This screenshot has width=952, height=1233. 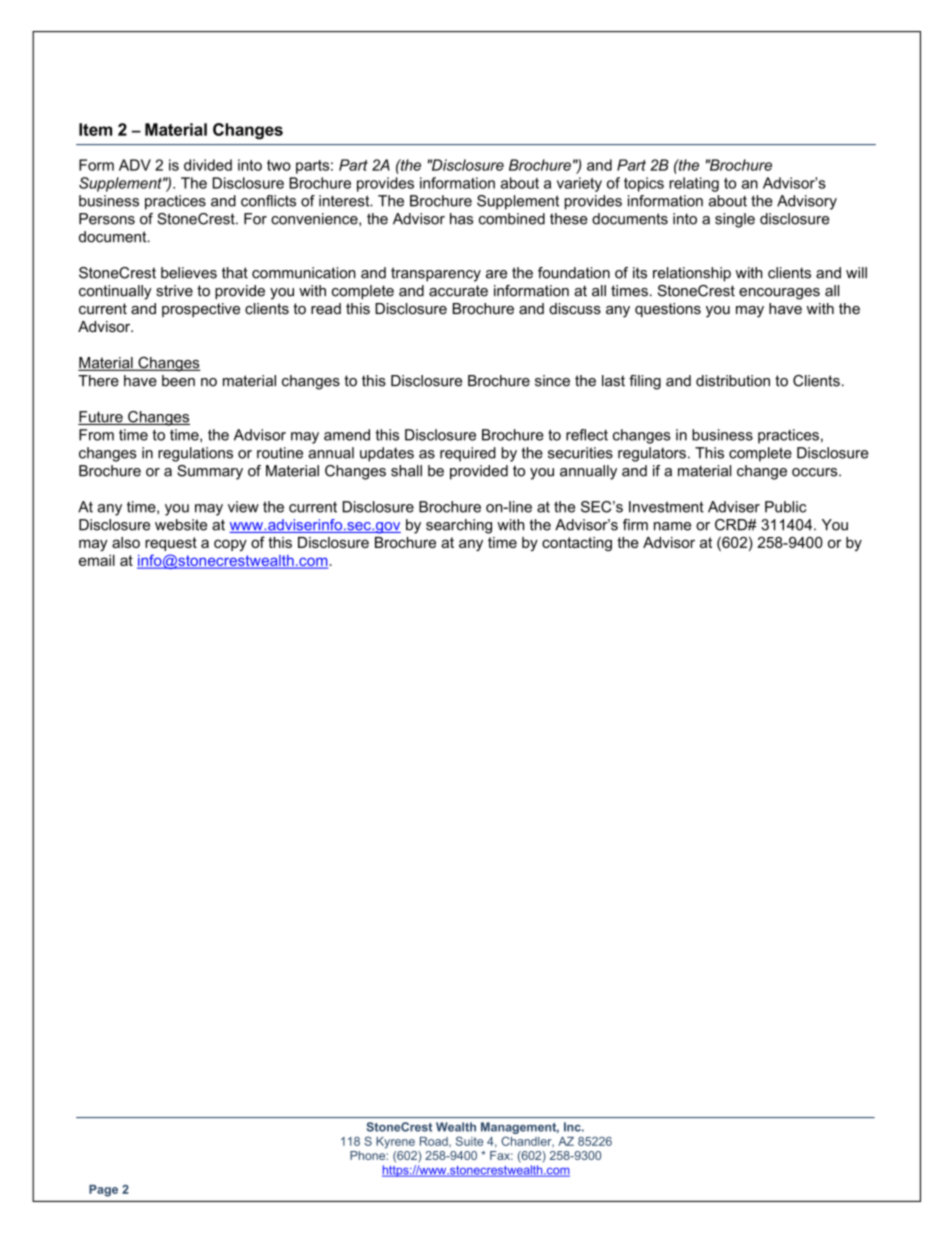 I want to click on has, so click(x=461, y=219).
